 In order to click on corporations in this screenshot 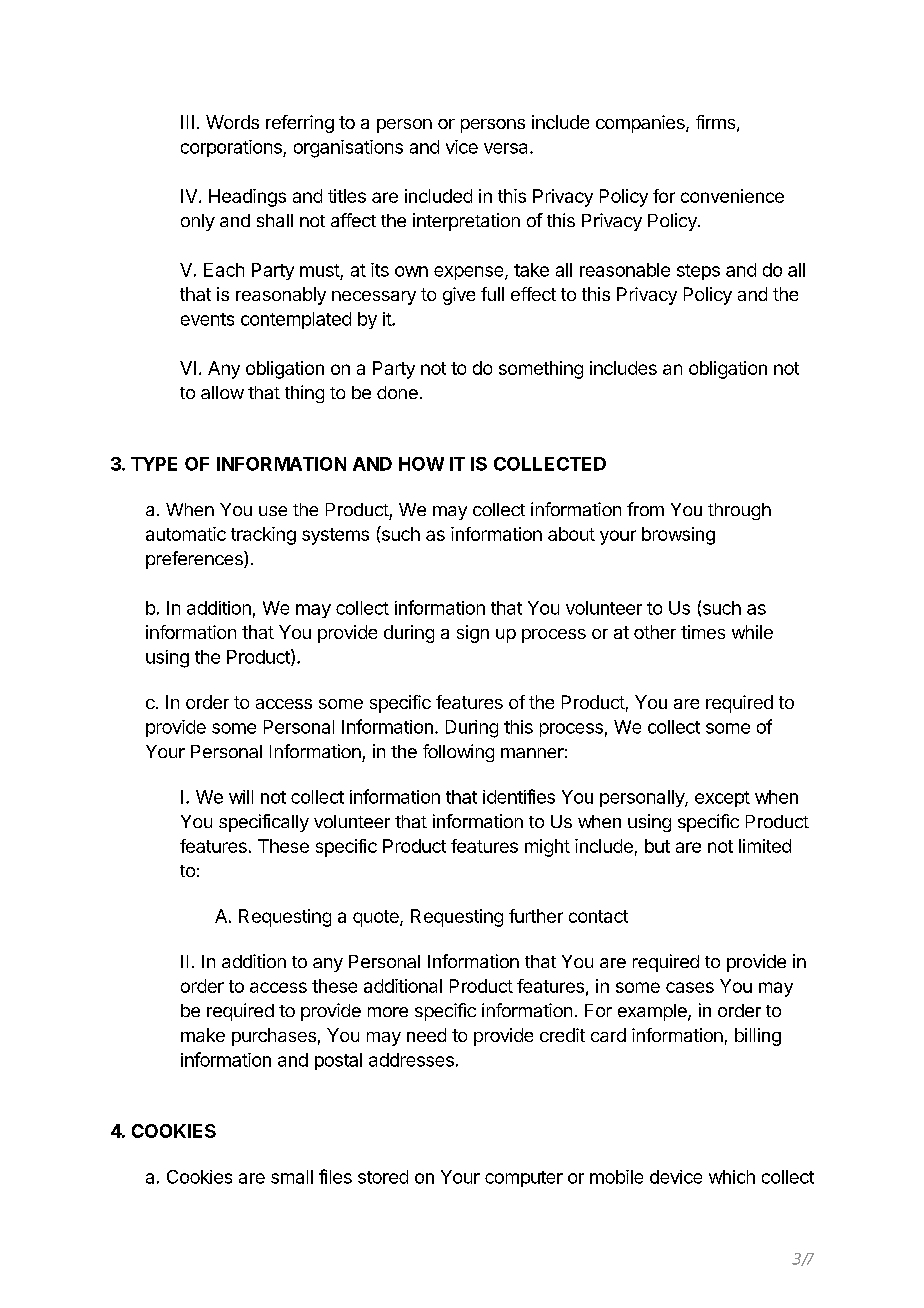, I will do `click(232, 148)`.
